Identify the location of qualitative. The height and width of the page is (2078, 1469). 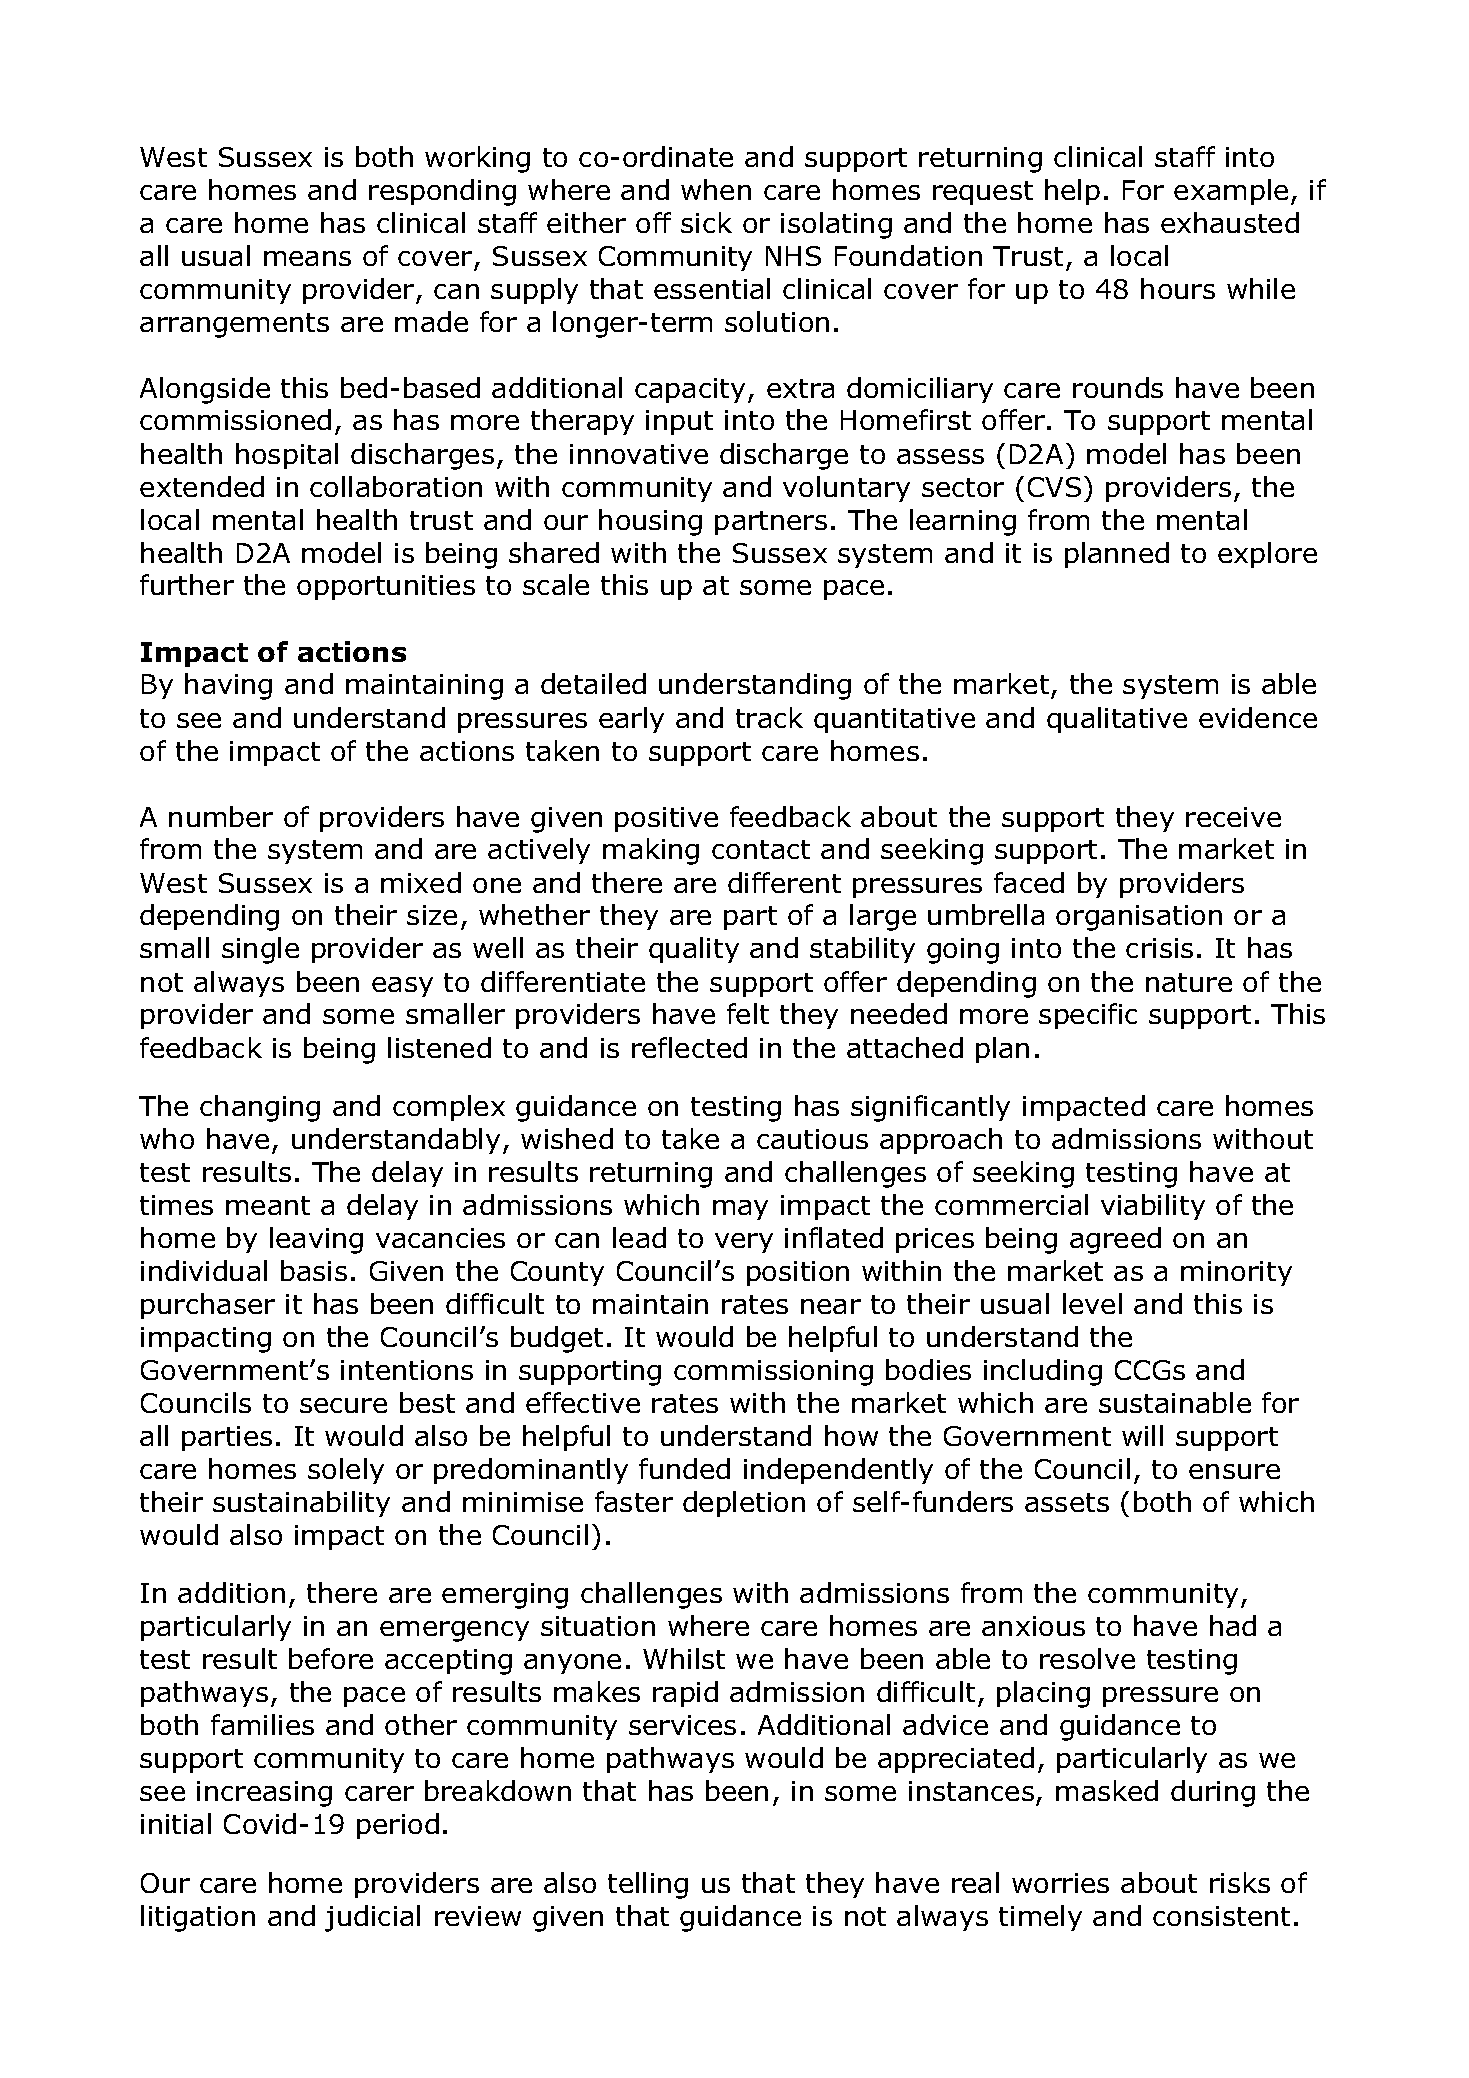
(1117, 720).
